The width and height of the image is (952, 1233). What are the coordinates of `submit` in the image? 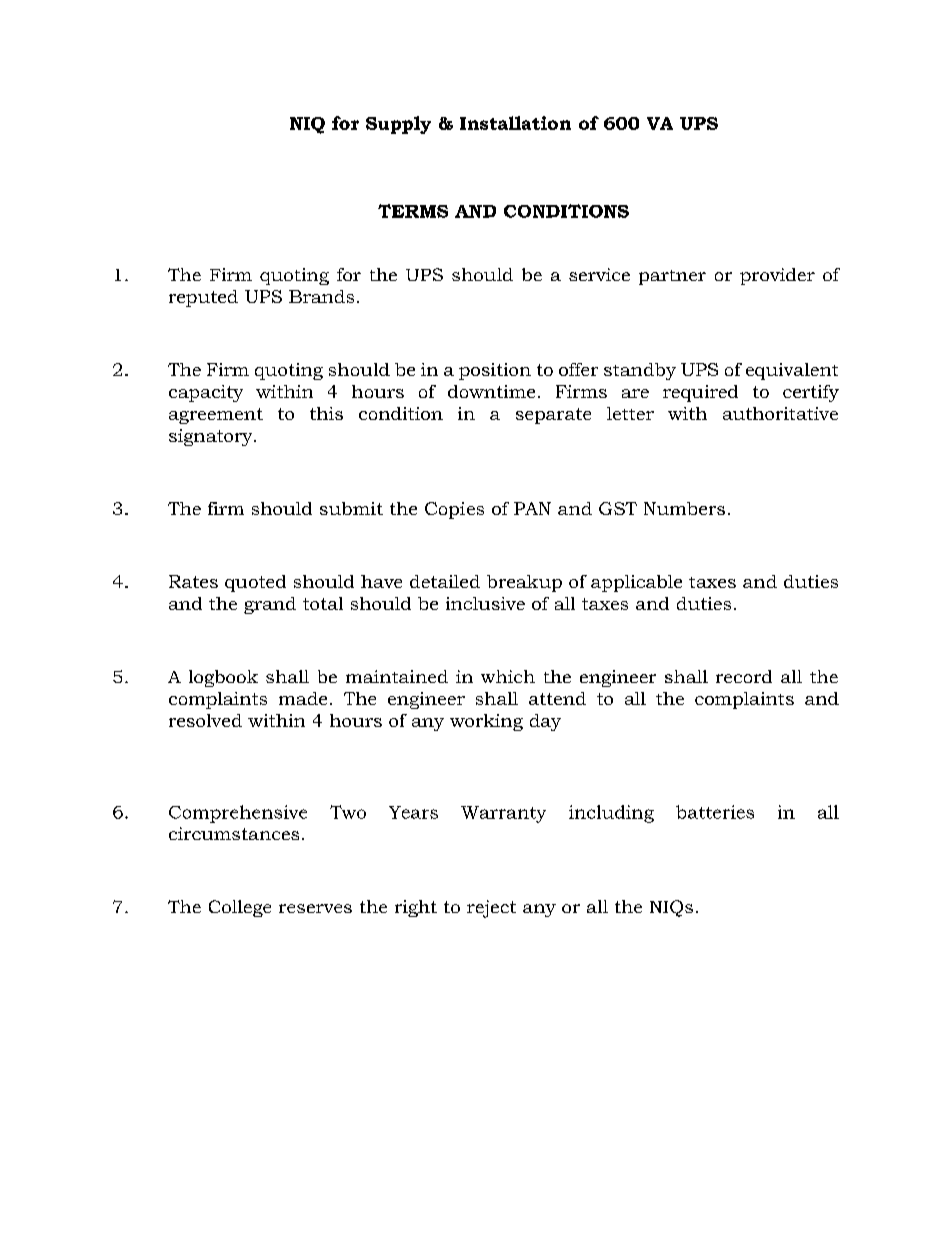 It's located at (351, 508).
